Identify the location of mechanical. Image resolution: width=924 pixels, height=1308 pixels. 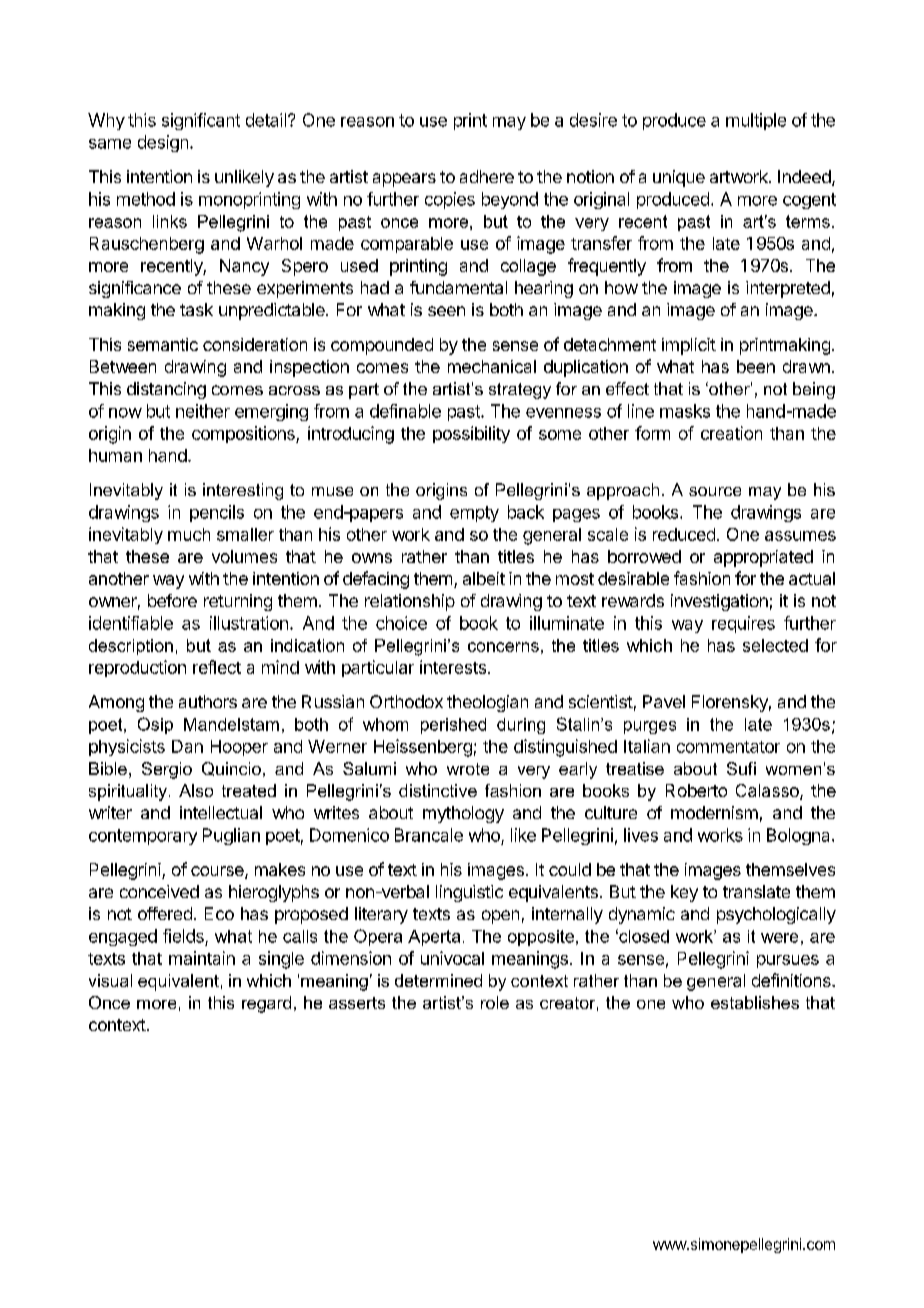
(492, 366).
